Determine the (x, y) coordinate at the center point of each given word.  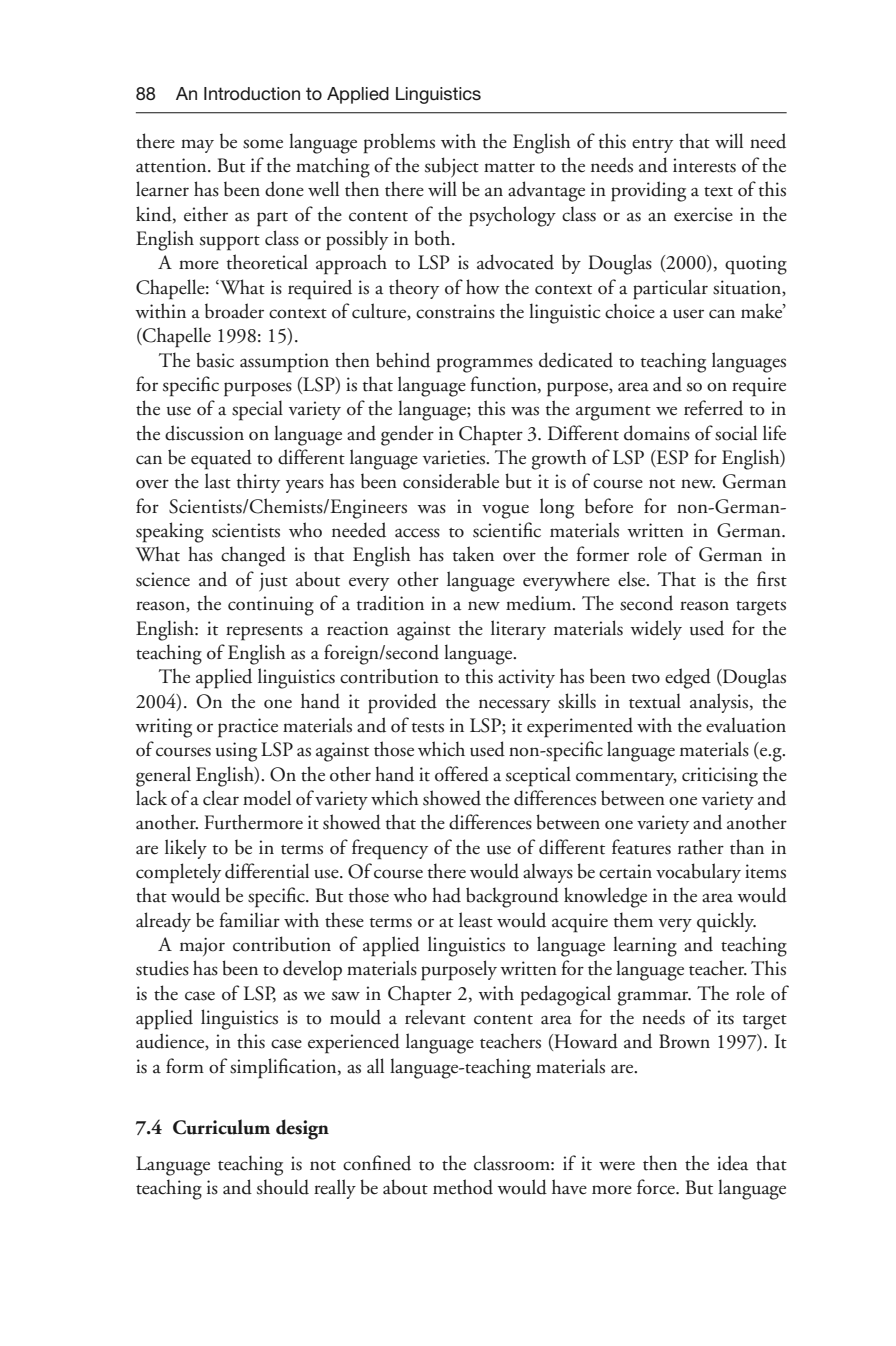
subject (452, 167)
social (736, 433)
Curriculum (221, 1127)
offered (462, 774)
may (197, 146)
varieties (455, 457)
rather (701, 847)
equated (221, 459)
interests (704, 165)
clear (221, 798)
